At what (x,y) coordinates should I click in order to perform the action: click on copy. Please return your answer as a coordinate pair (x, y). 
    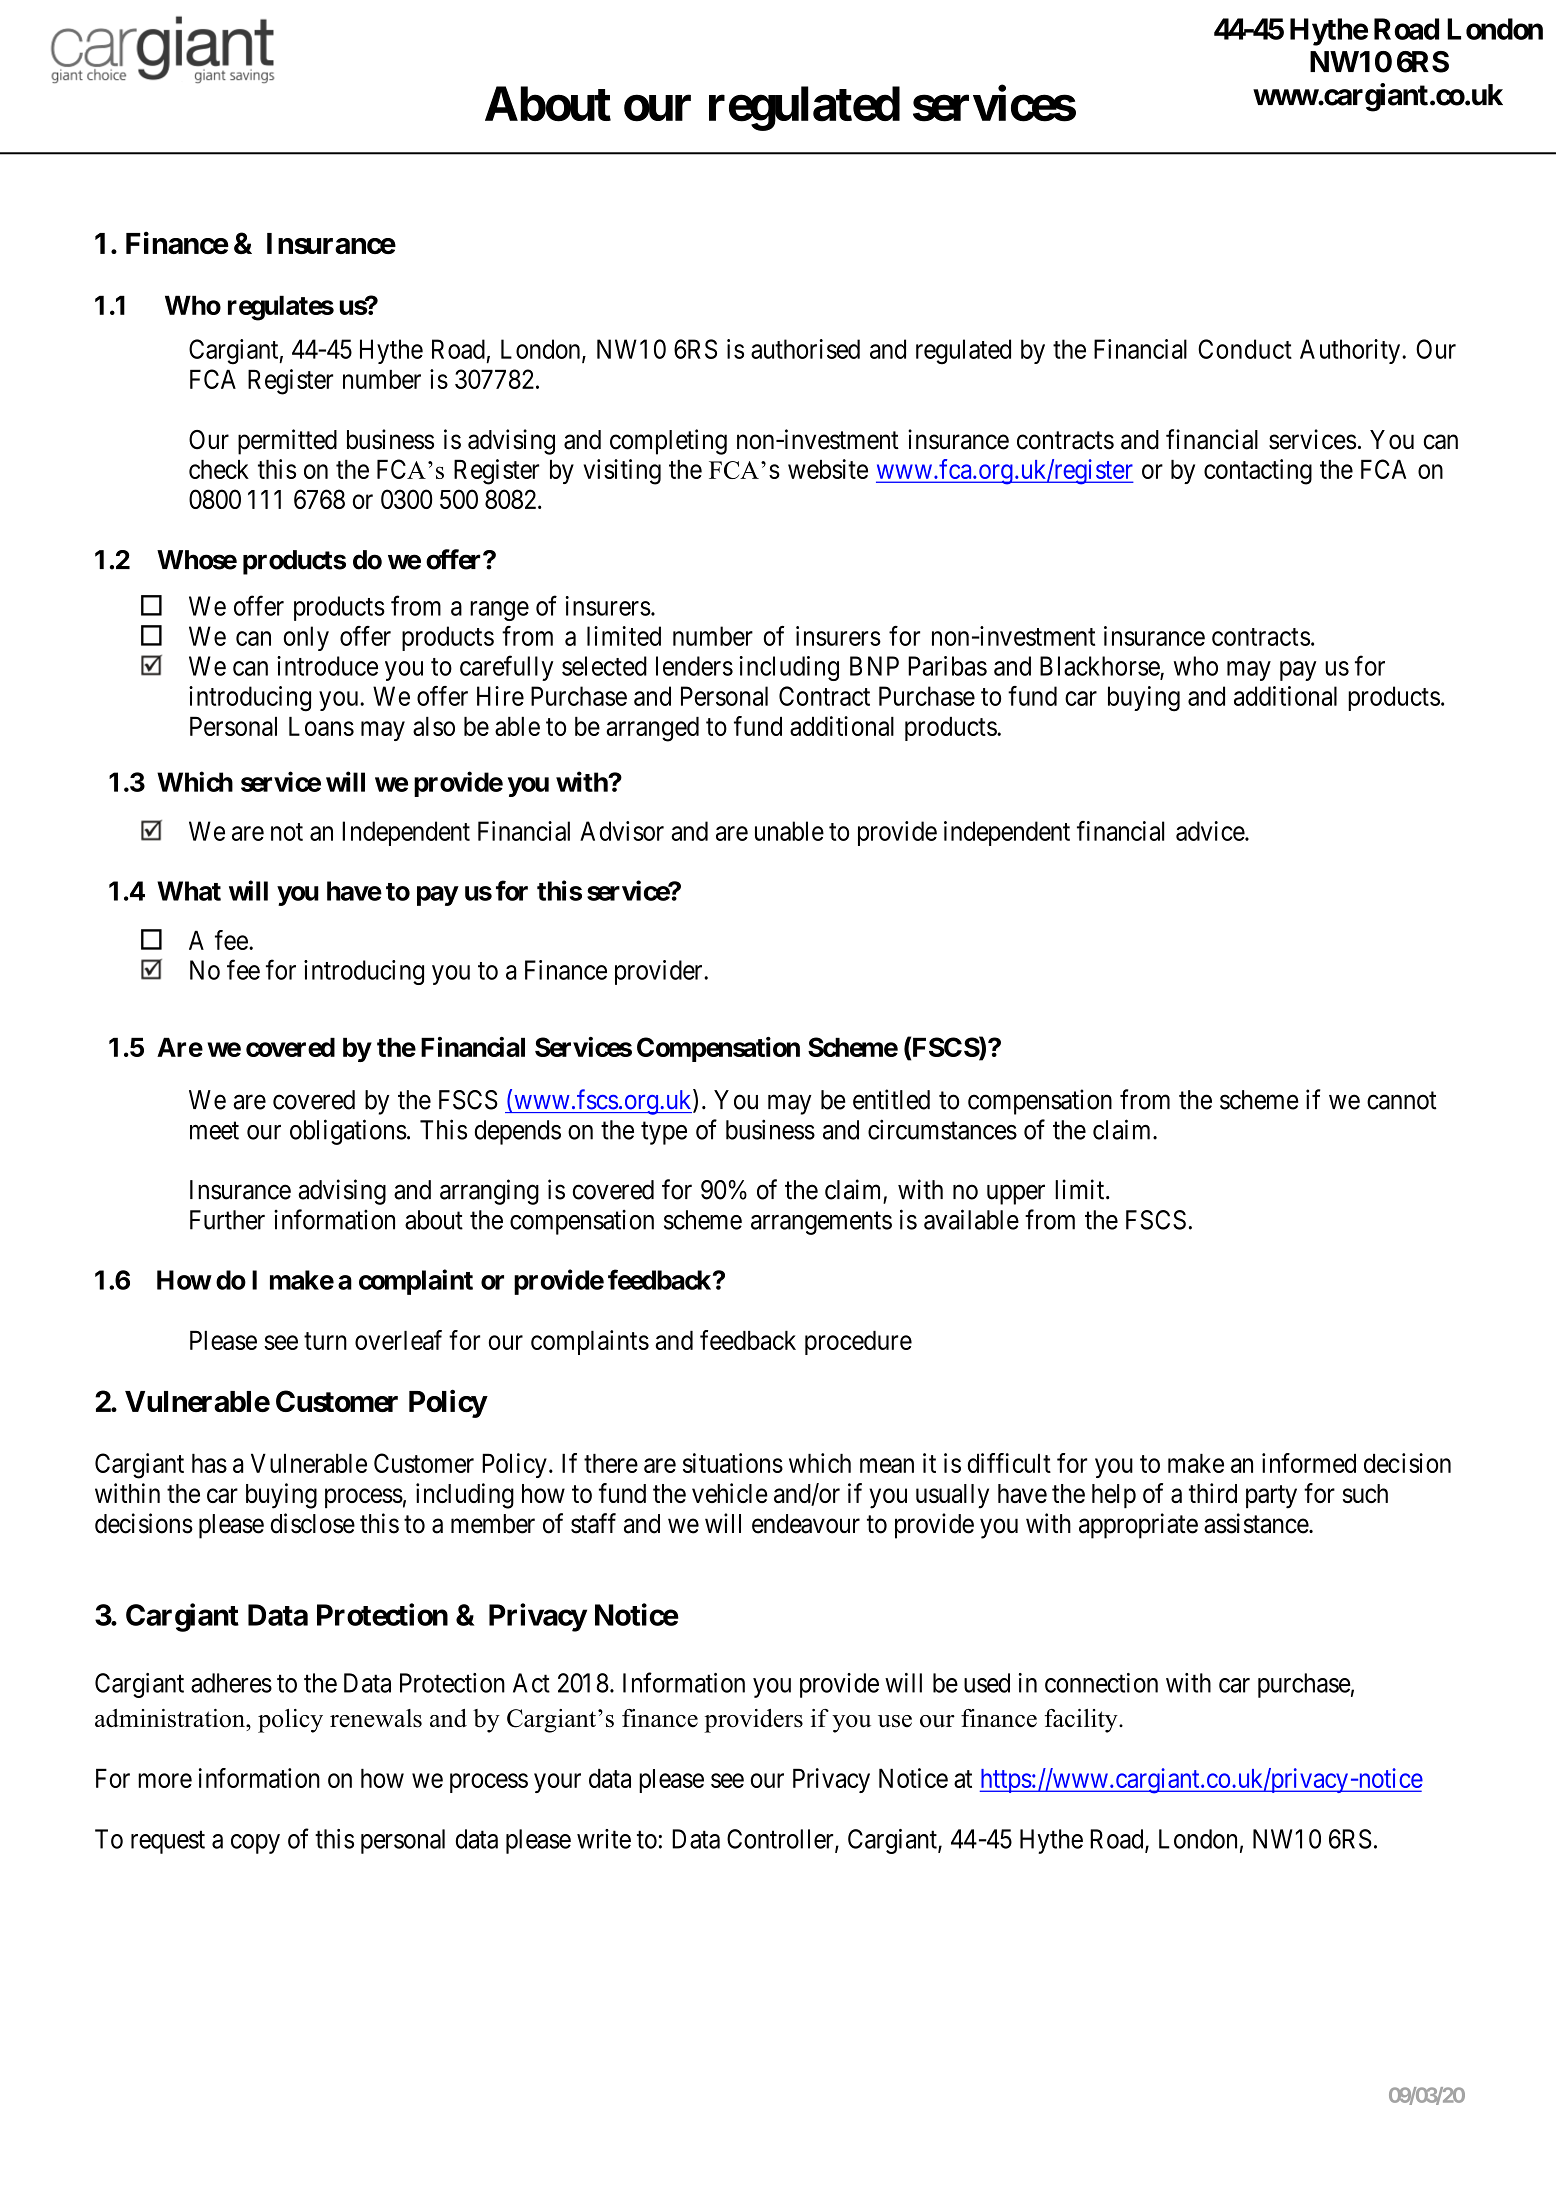
    Looking at the image, I should click on (255, 1844).
